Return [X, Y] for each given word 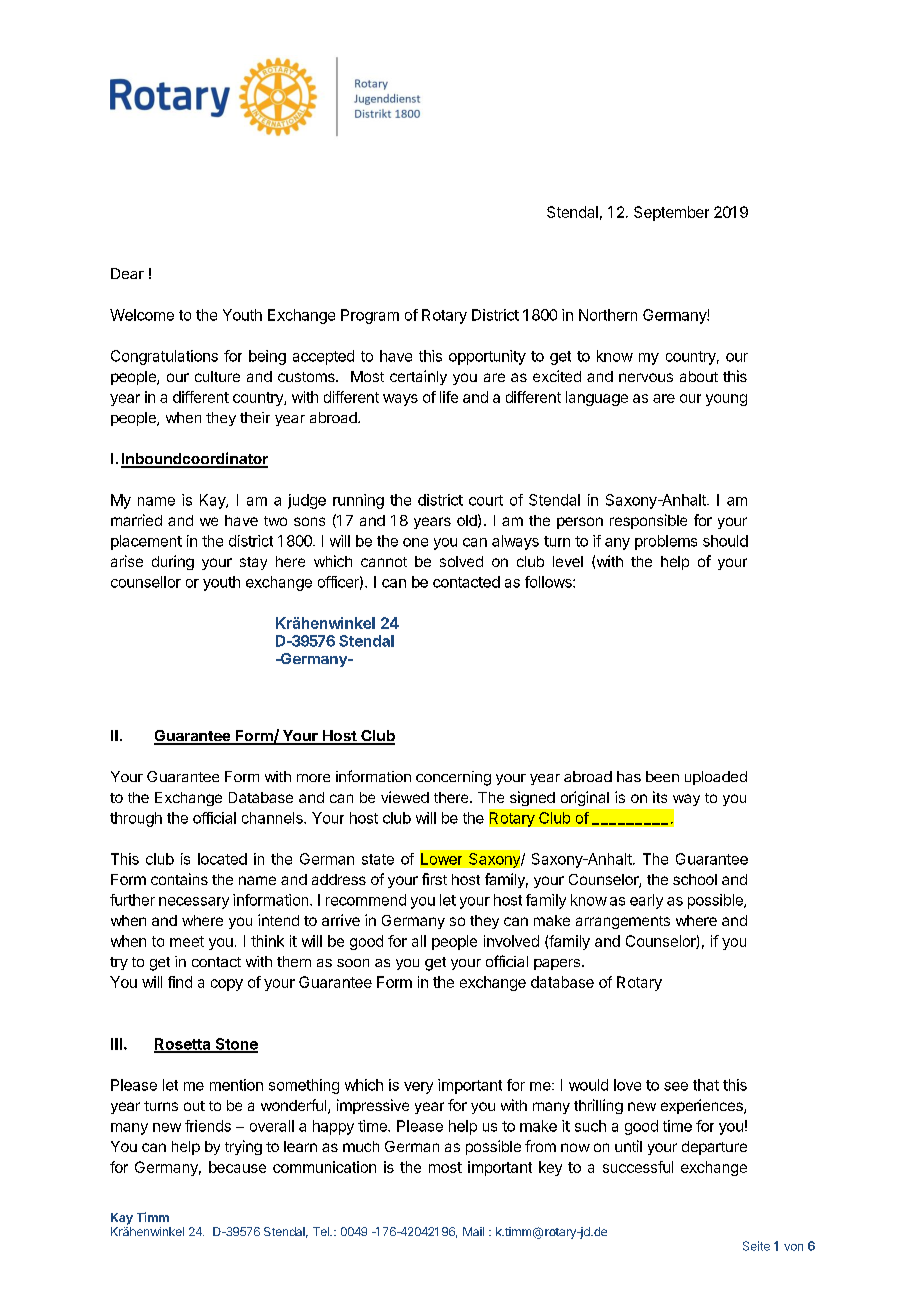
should [725, 541]
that [706, 1085]
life [449, 397]
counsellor [146, 582]
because [237, 1167]
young [726, 400]
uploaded [716, 778]
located [222, 859]
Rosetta [183, 1045]
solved [461, 561]
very [418, 1088]
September [671, 213]
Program [370, 316]
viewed [405, 797]
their [255, 417]
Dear [127, 273]
